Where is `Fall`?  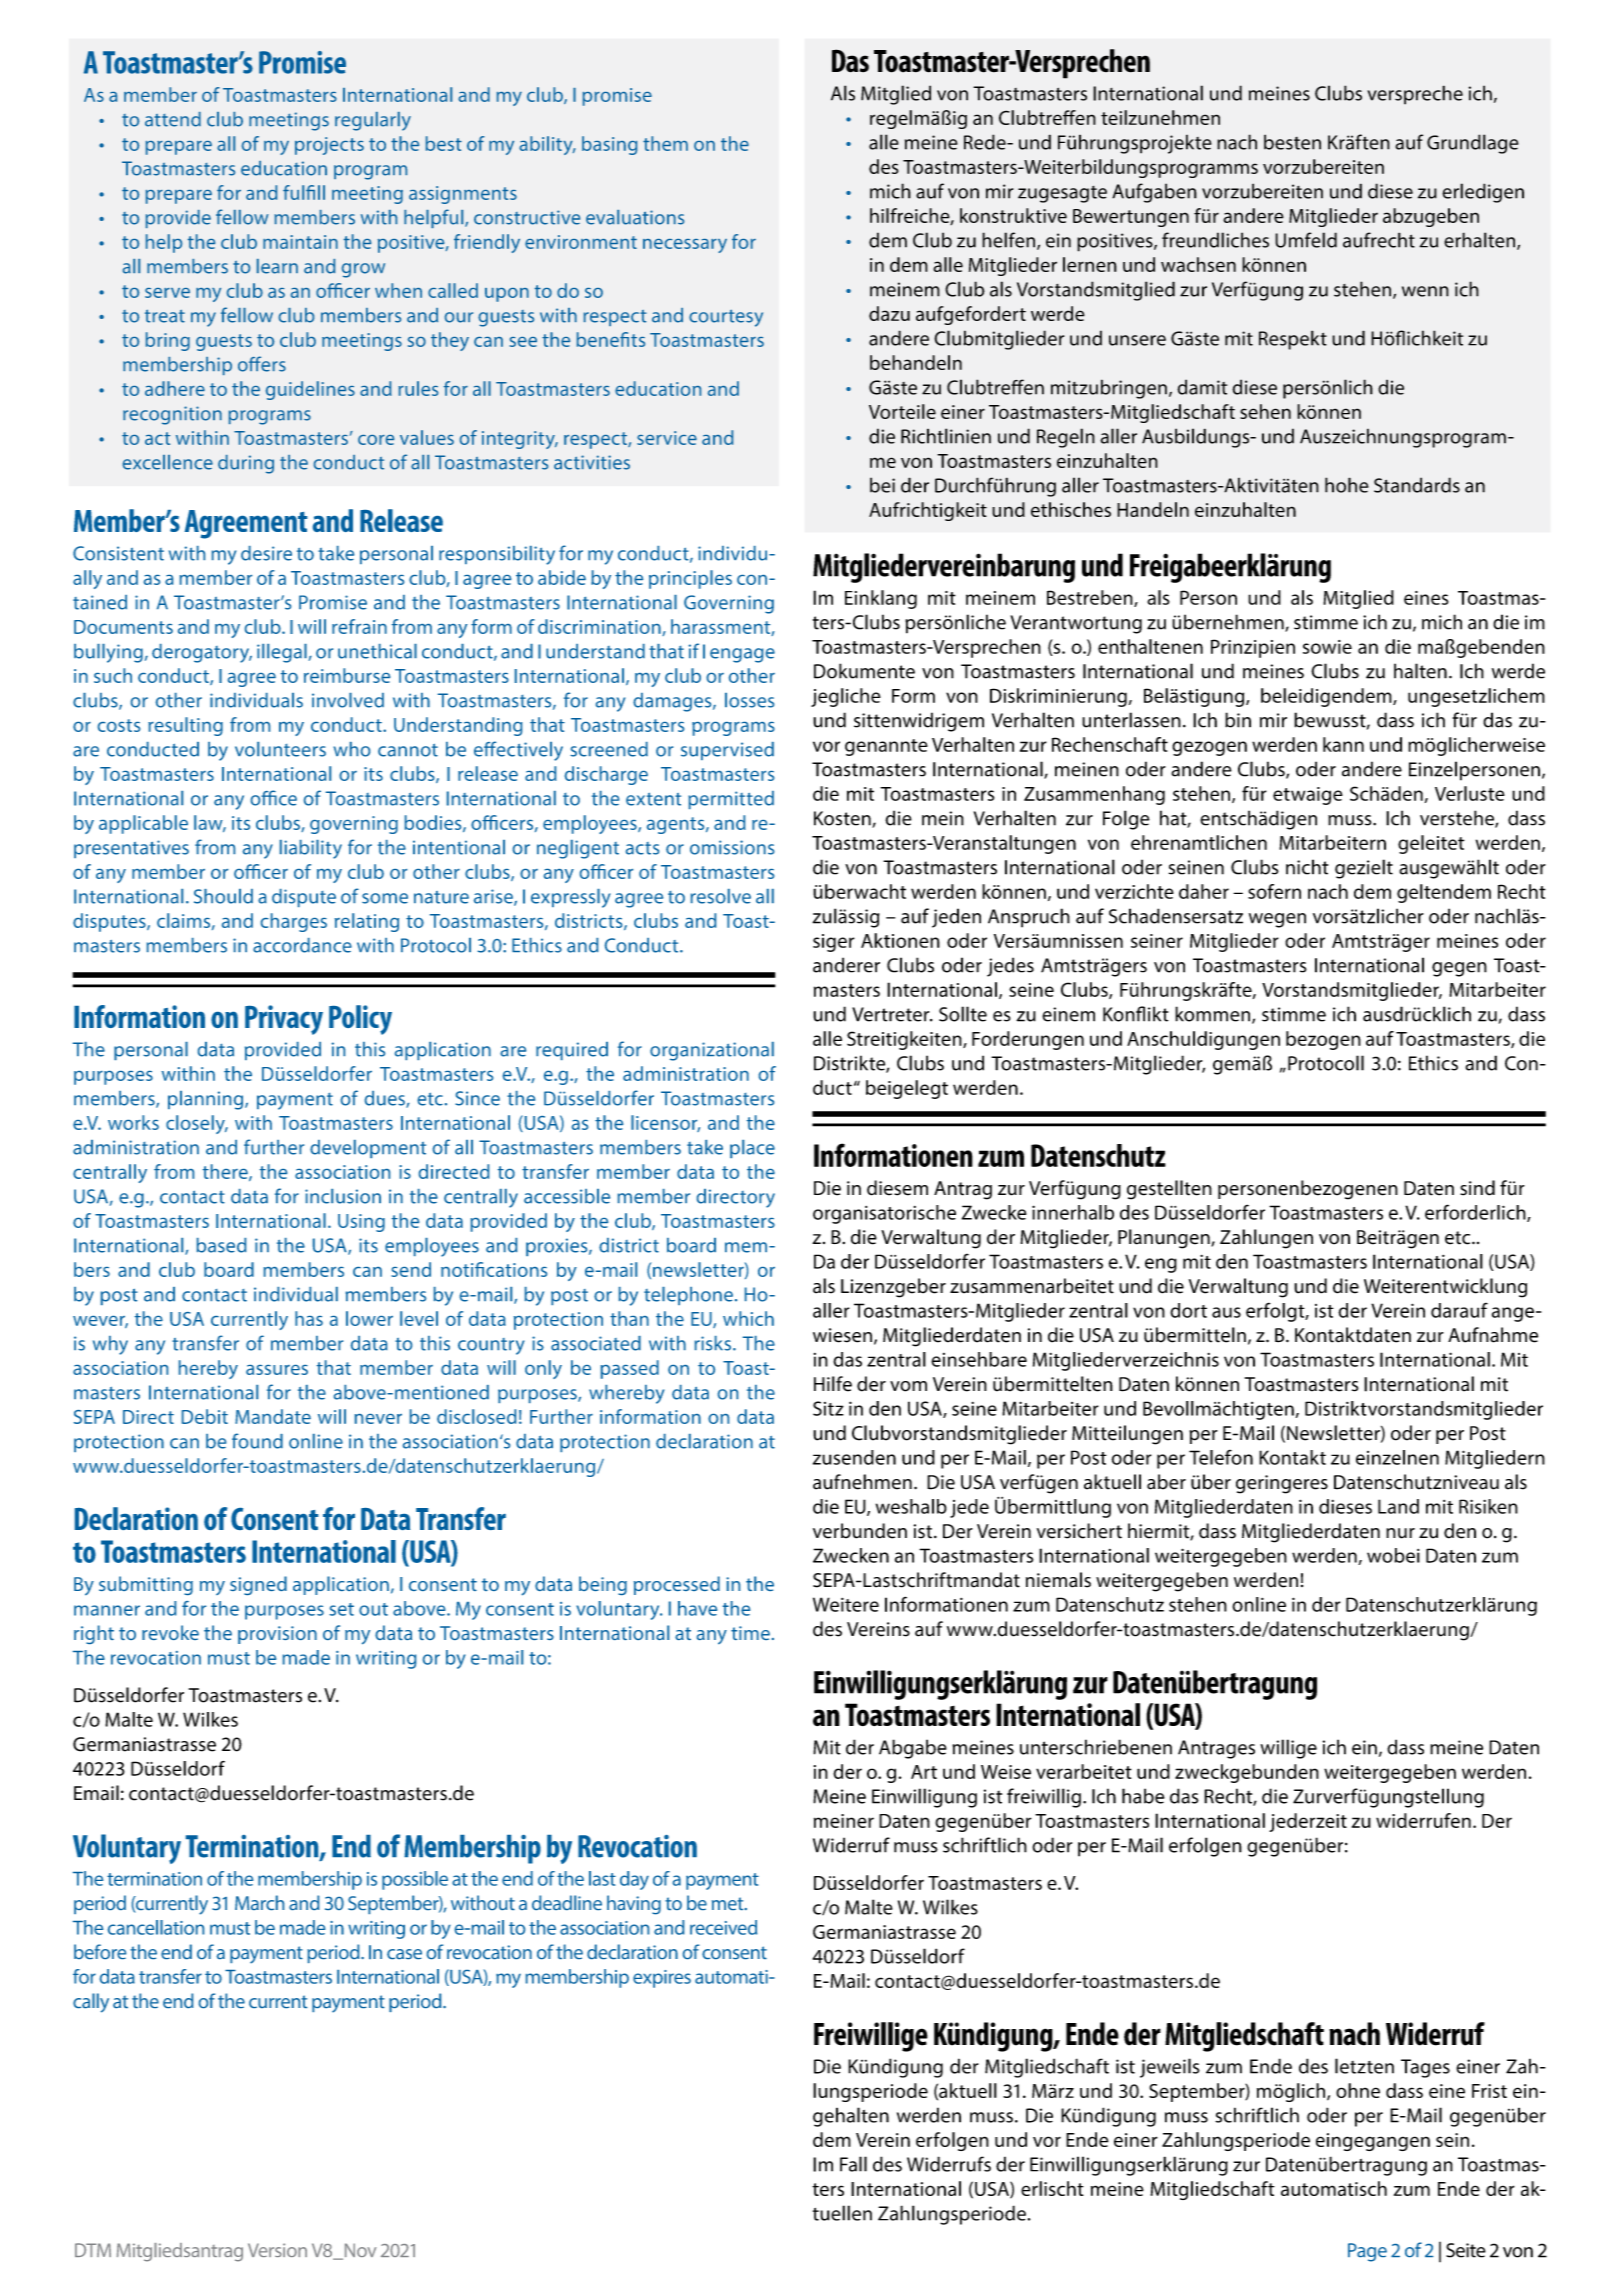 Fall is located at coordinates (853, 2164).
